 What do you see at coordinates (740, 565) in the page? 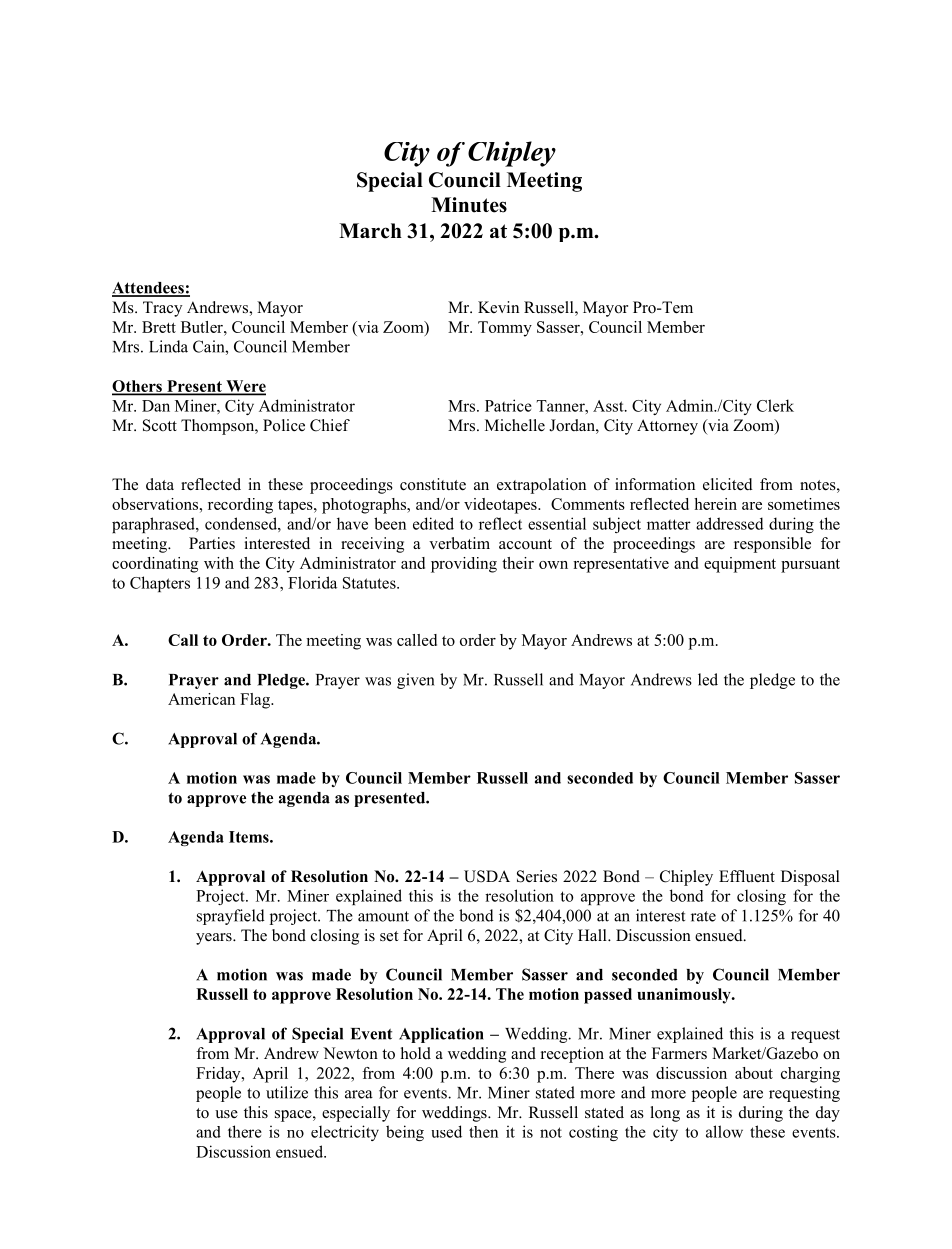
I see `equipment` at bounding box center [740, 565].
